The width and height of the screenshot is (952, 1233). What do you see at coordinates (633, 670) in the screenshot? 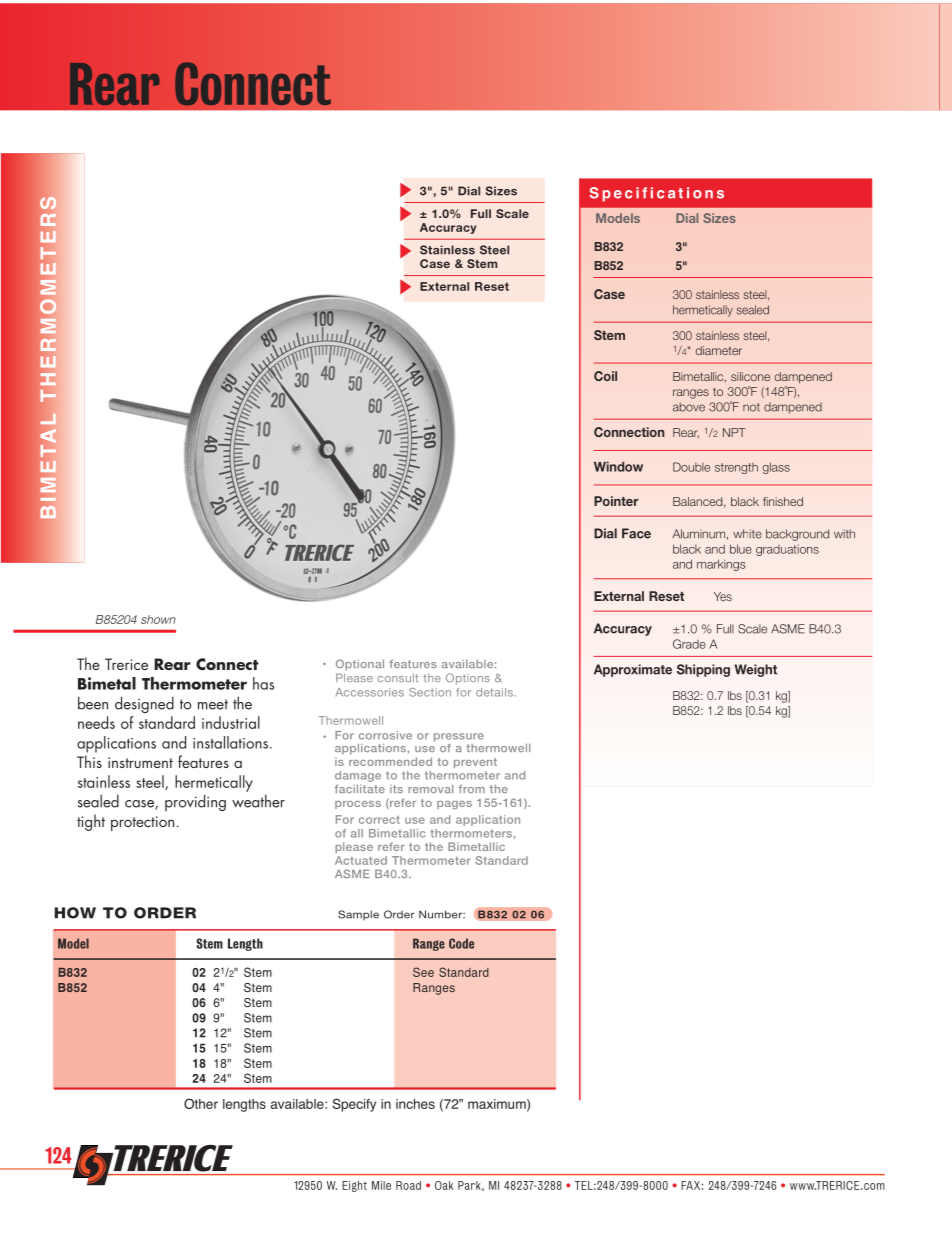
I see `Approximate` at bounding box center [633, 670].
